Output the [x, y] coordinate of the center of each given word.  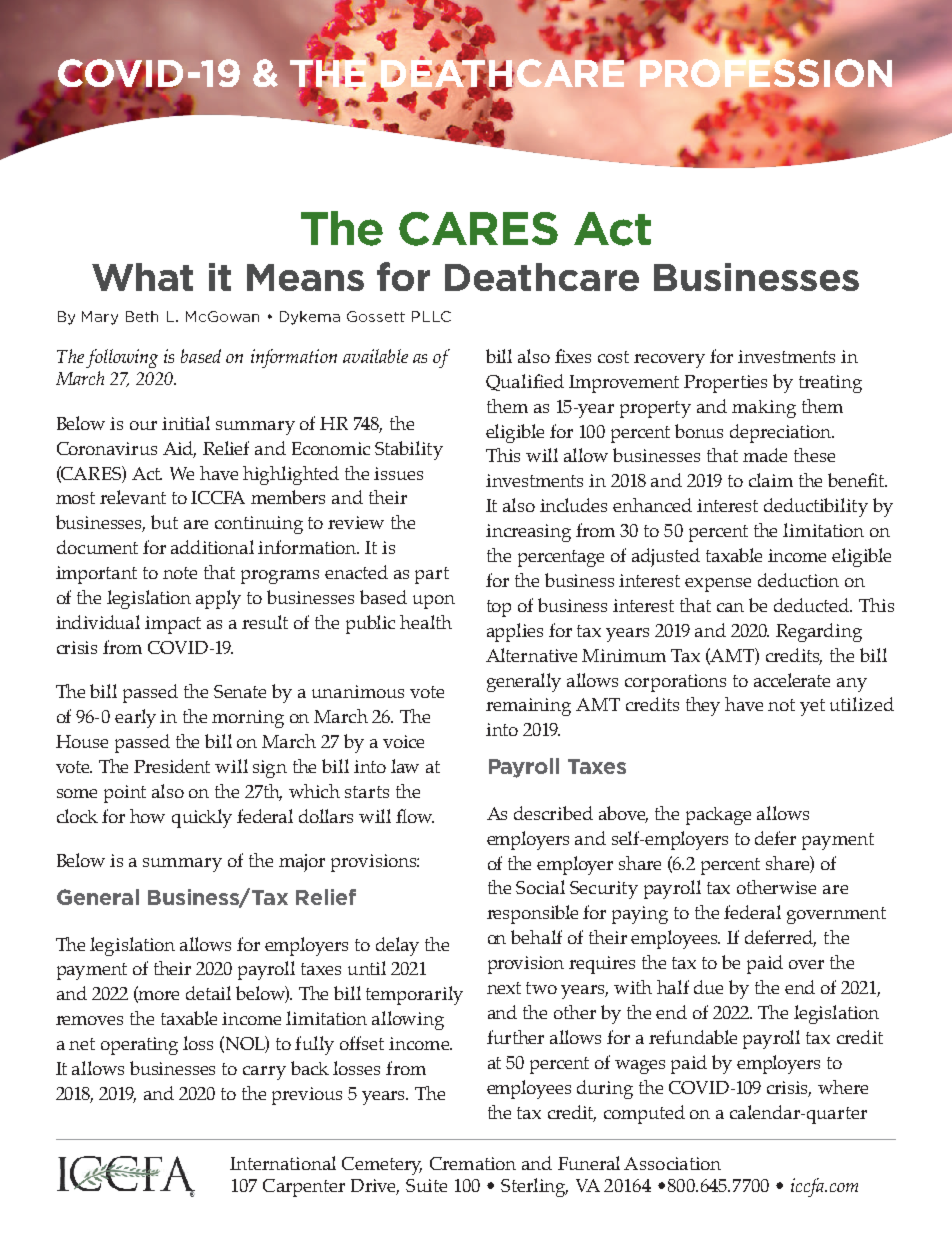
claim [771, 480]
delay [397, 946]
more [158, 997]
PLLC [431, 316]
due [708, 987]
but [164, 522]
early [135, 718]
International [283, 1163]
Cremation [473, 1163]
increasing [528, 533]
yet [812, 707]
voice [403, 741]
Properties [725, 384]
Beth [142, 316]
